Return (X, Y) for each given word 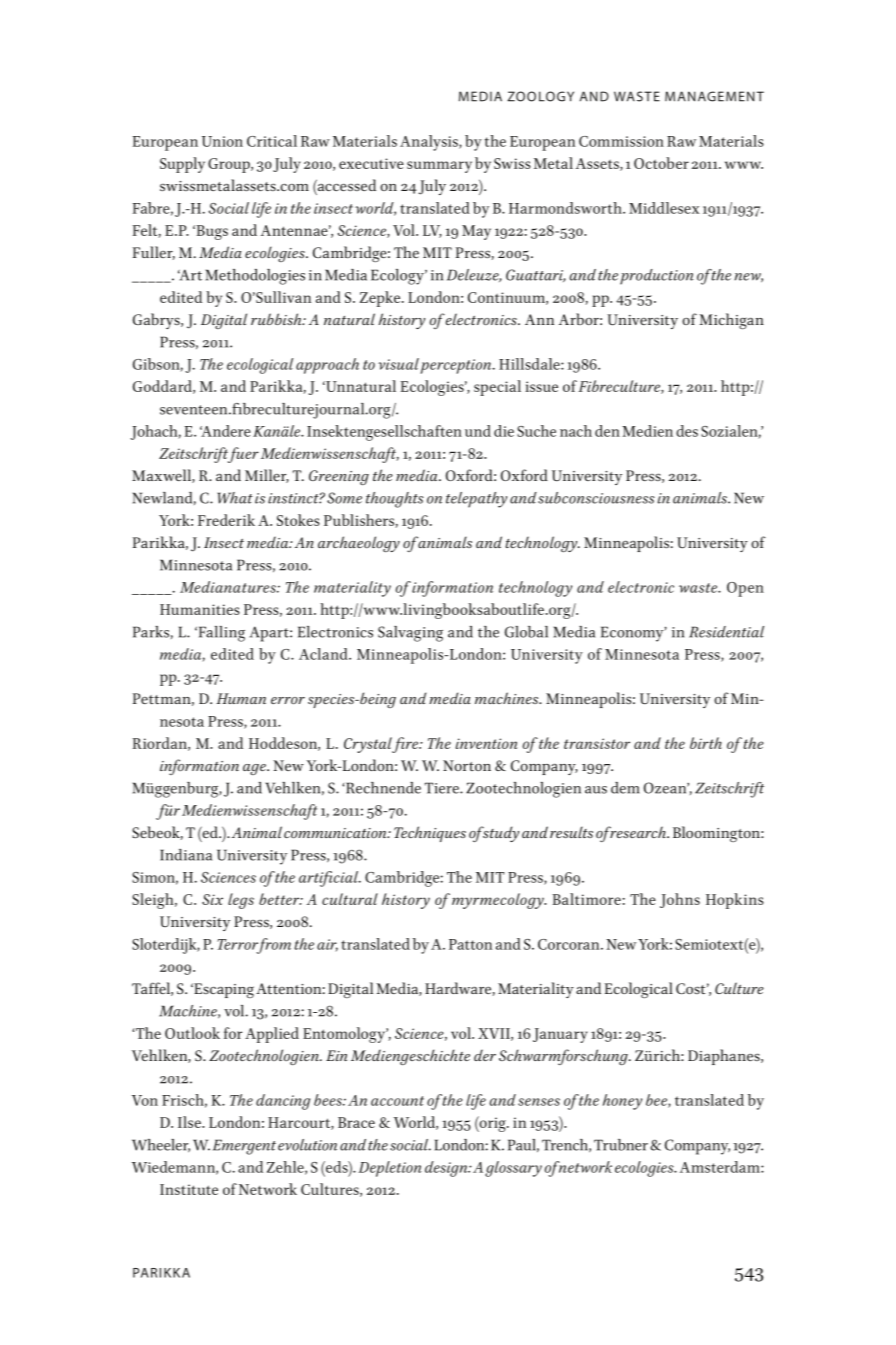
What (235, 498)
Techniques (430, 834)
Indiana (186, 855)
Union (222, 141)
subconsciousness (596, 498)
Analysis (430, 143)
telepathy (476, 500)
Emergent (244, 1147)
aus (596, 790)
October (661, 163)
